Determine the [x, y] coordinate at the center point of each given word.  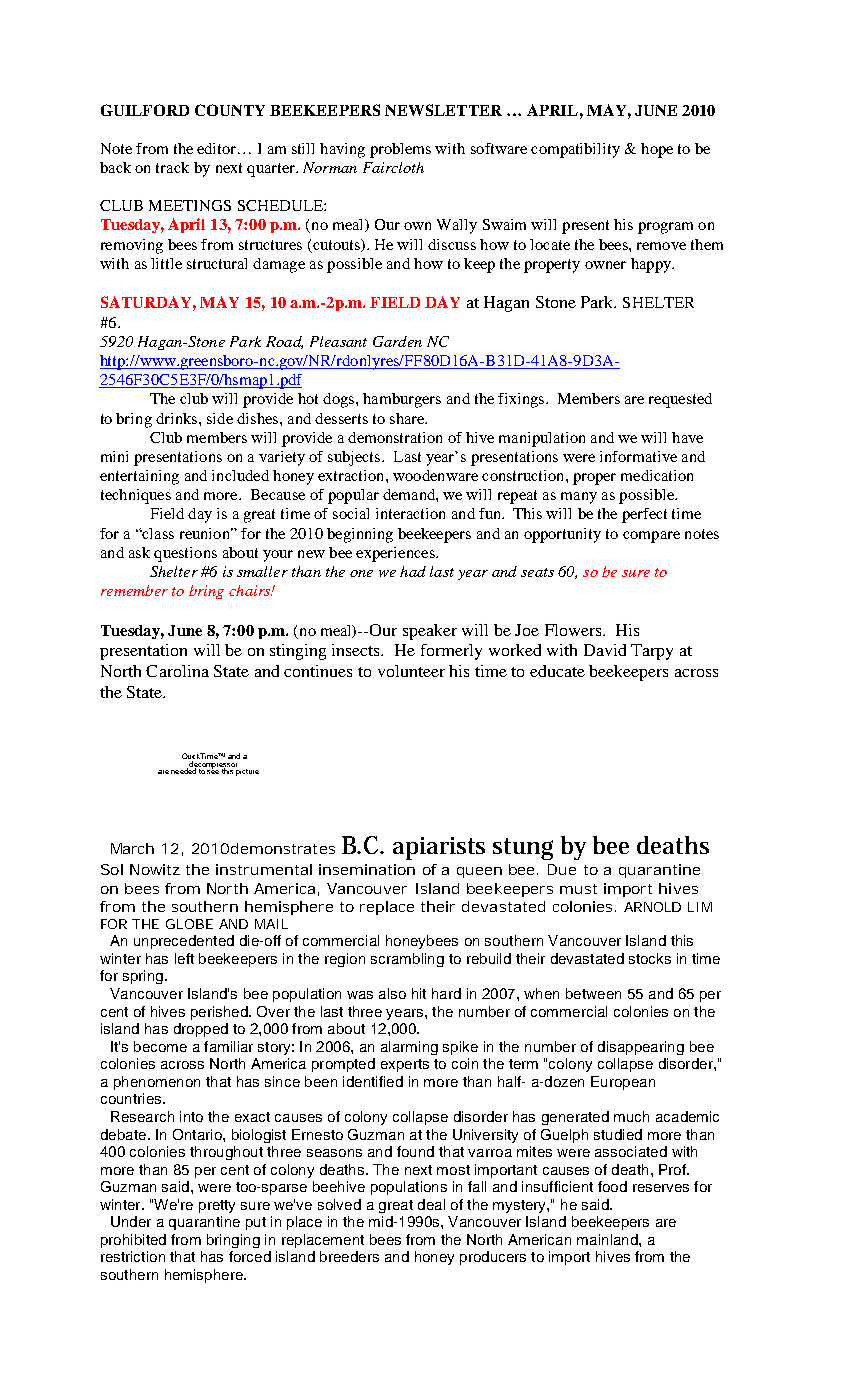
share [408, 418]
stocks [650, 958]
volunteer [411, 671]
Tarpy [652, 652]
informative [638, 456]
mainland [608, 1239]
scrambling [407, 960]
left [184, 958]
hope [657, 150]
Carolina [177, 671]
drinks [178, 418]
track [172, 167]
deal [431, 1204]
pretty [217, 1206]
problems [400, 150]
